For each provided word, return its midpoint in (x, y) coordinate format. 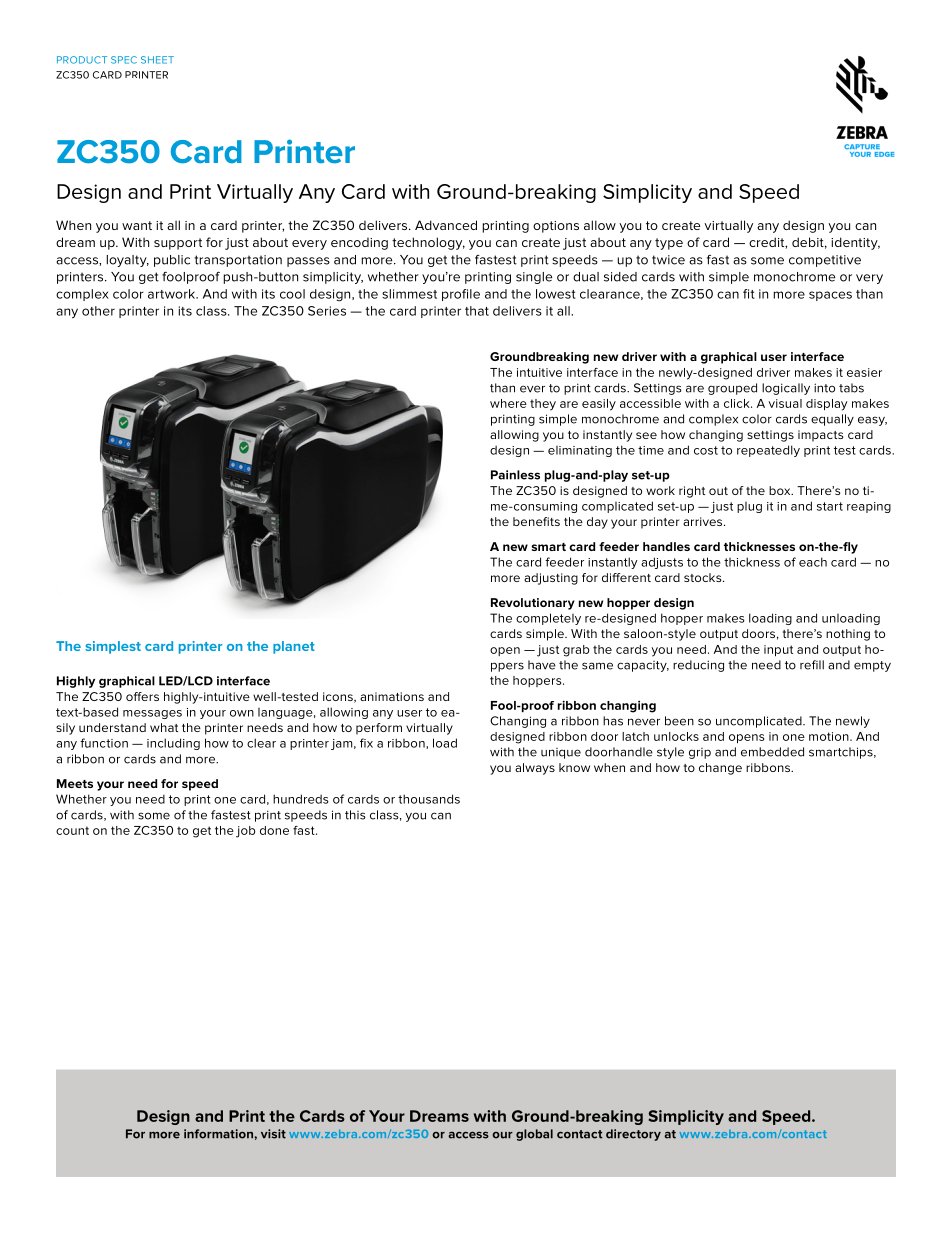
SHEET (157, 60)
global (534, 1135)
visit (273, 1134)
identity (855, 243)
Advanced (446, 225)
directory (633, 1135)
